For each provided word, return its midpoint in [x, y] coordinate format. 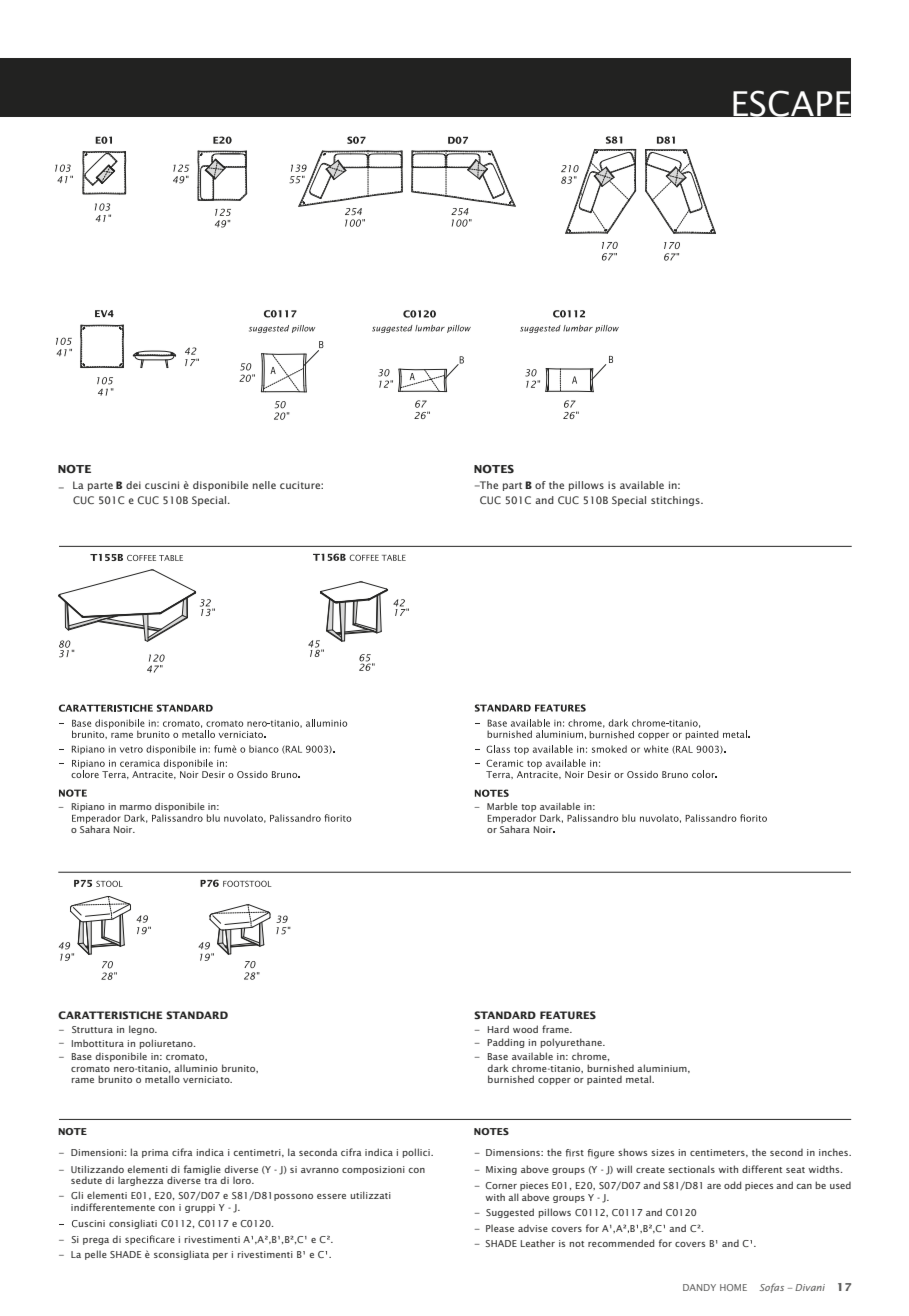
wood [525, 1029]
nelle [264, 485]
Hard [498, 1029]
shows [632, 1152]
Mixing [501, 1170]
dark [497, 1068]
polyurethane [572, 1043]
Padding [505, 1043]
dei [133, 485]
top [528, 809]
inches [835, 1152]
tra [210, 1181]
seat [795, 1170]
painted [604, 1080]
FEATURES [568, 1015]
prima [155, 1153]
